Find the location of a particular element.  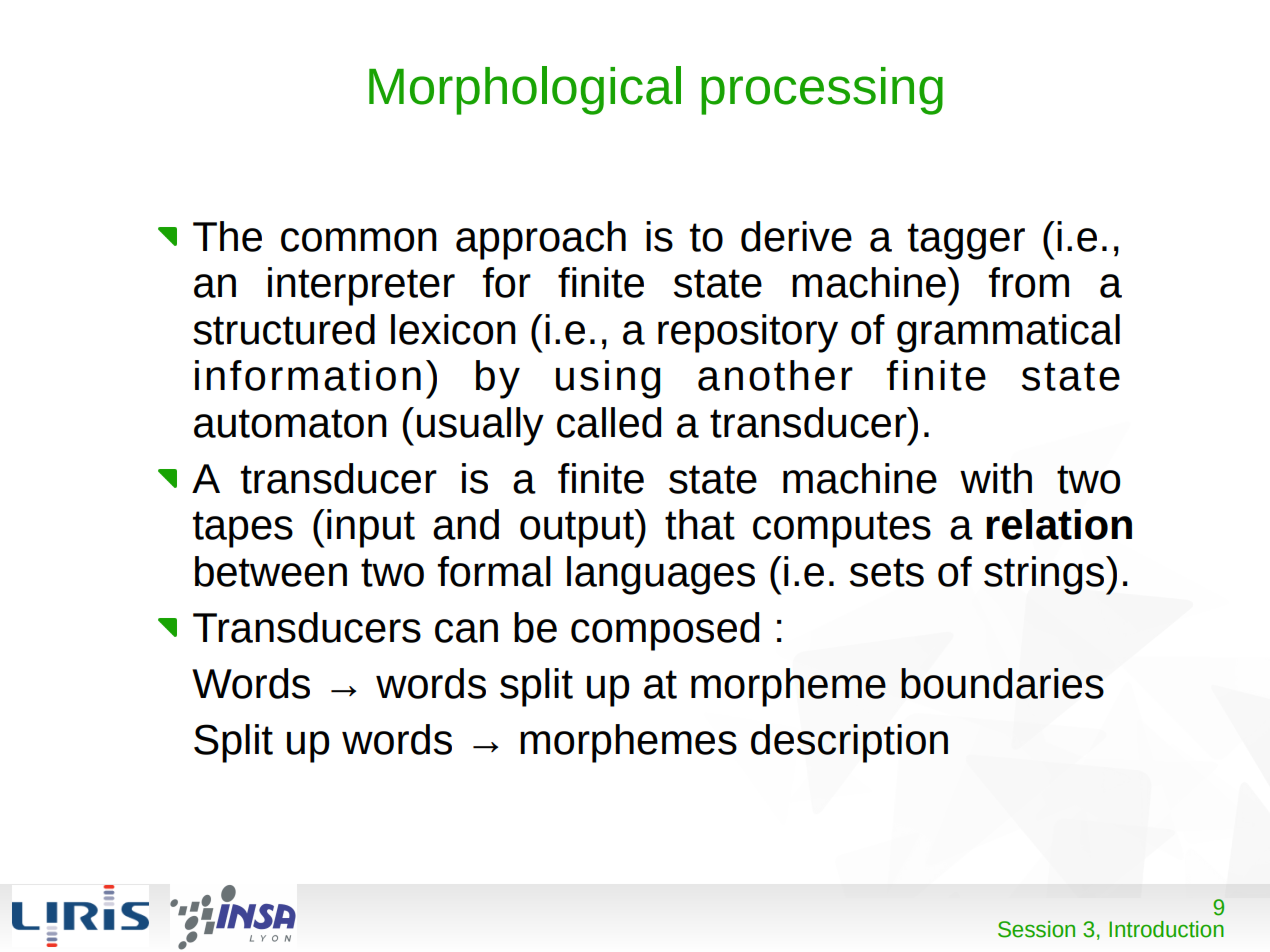

composed is located at coordinates (665, 631).
